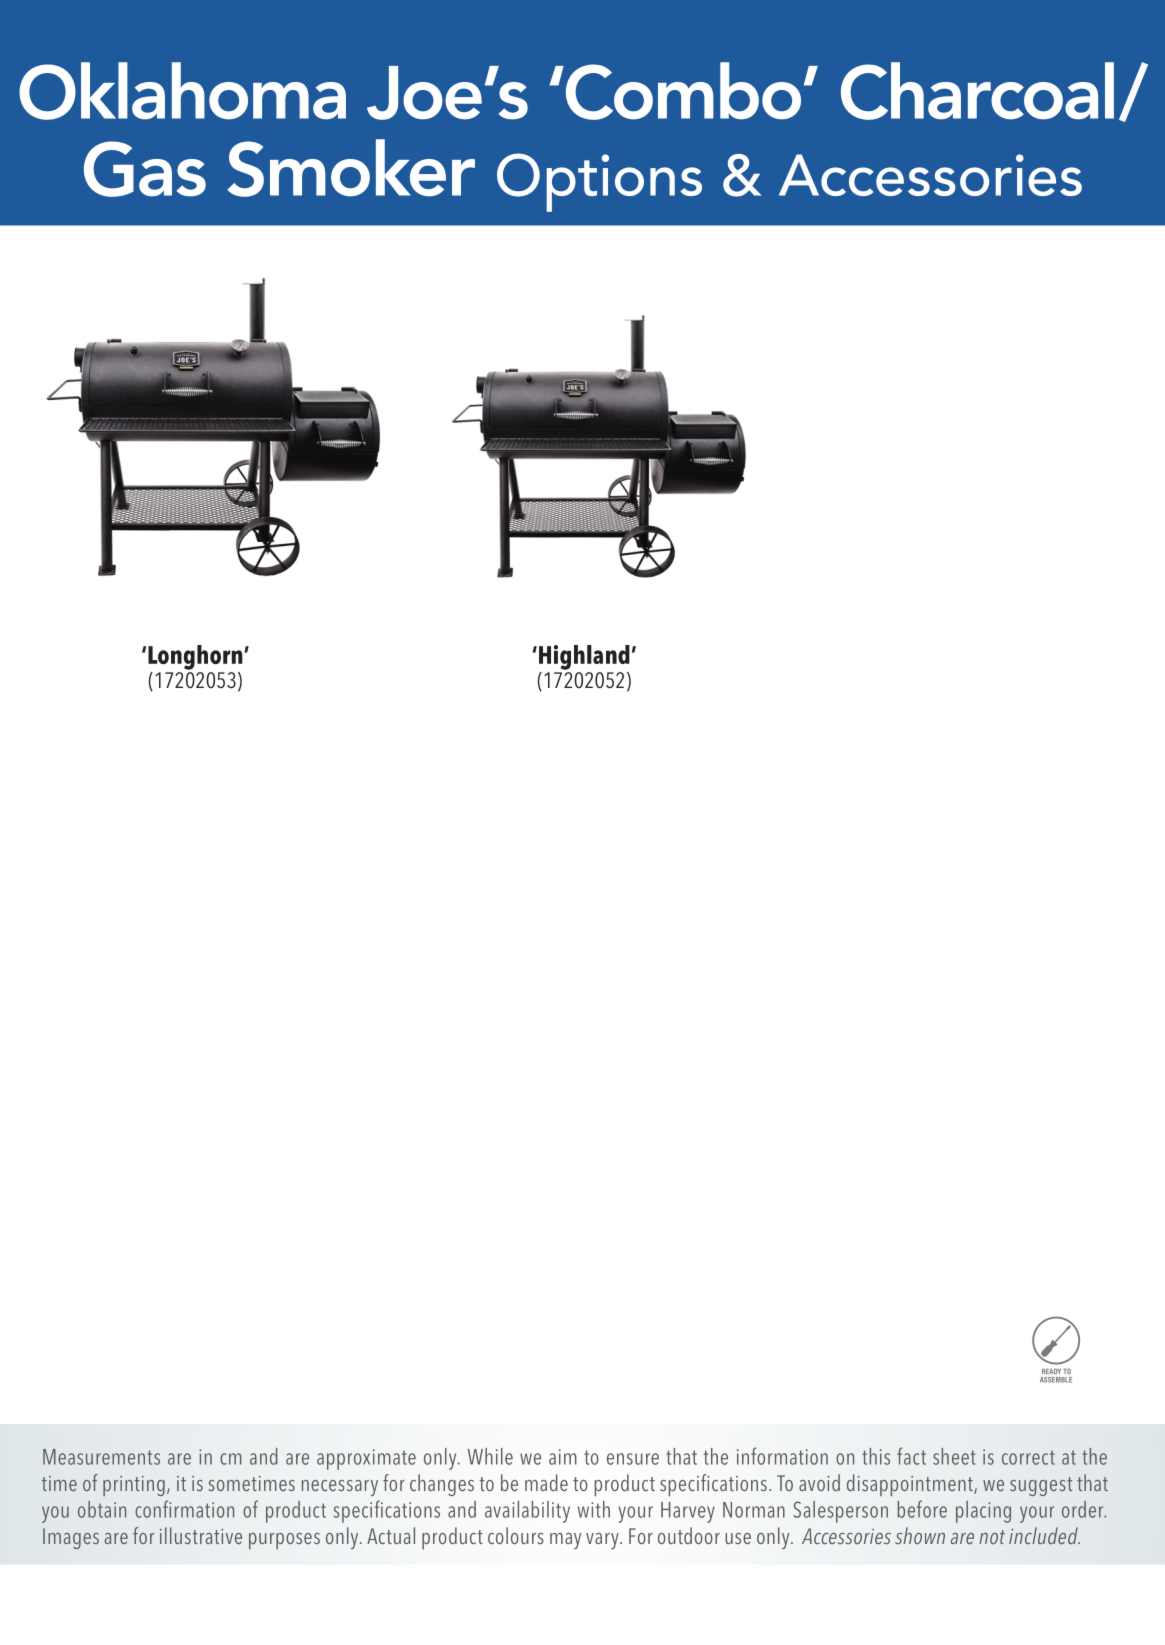 This page has height=1645, width=1165. What do you see at coordinates (563, 1457) in the page?
I see `aim` at bounding box center [563, 1457].
